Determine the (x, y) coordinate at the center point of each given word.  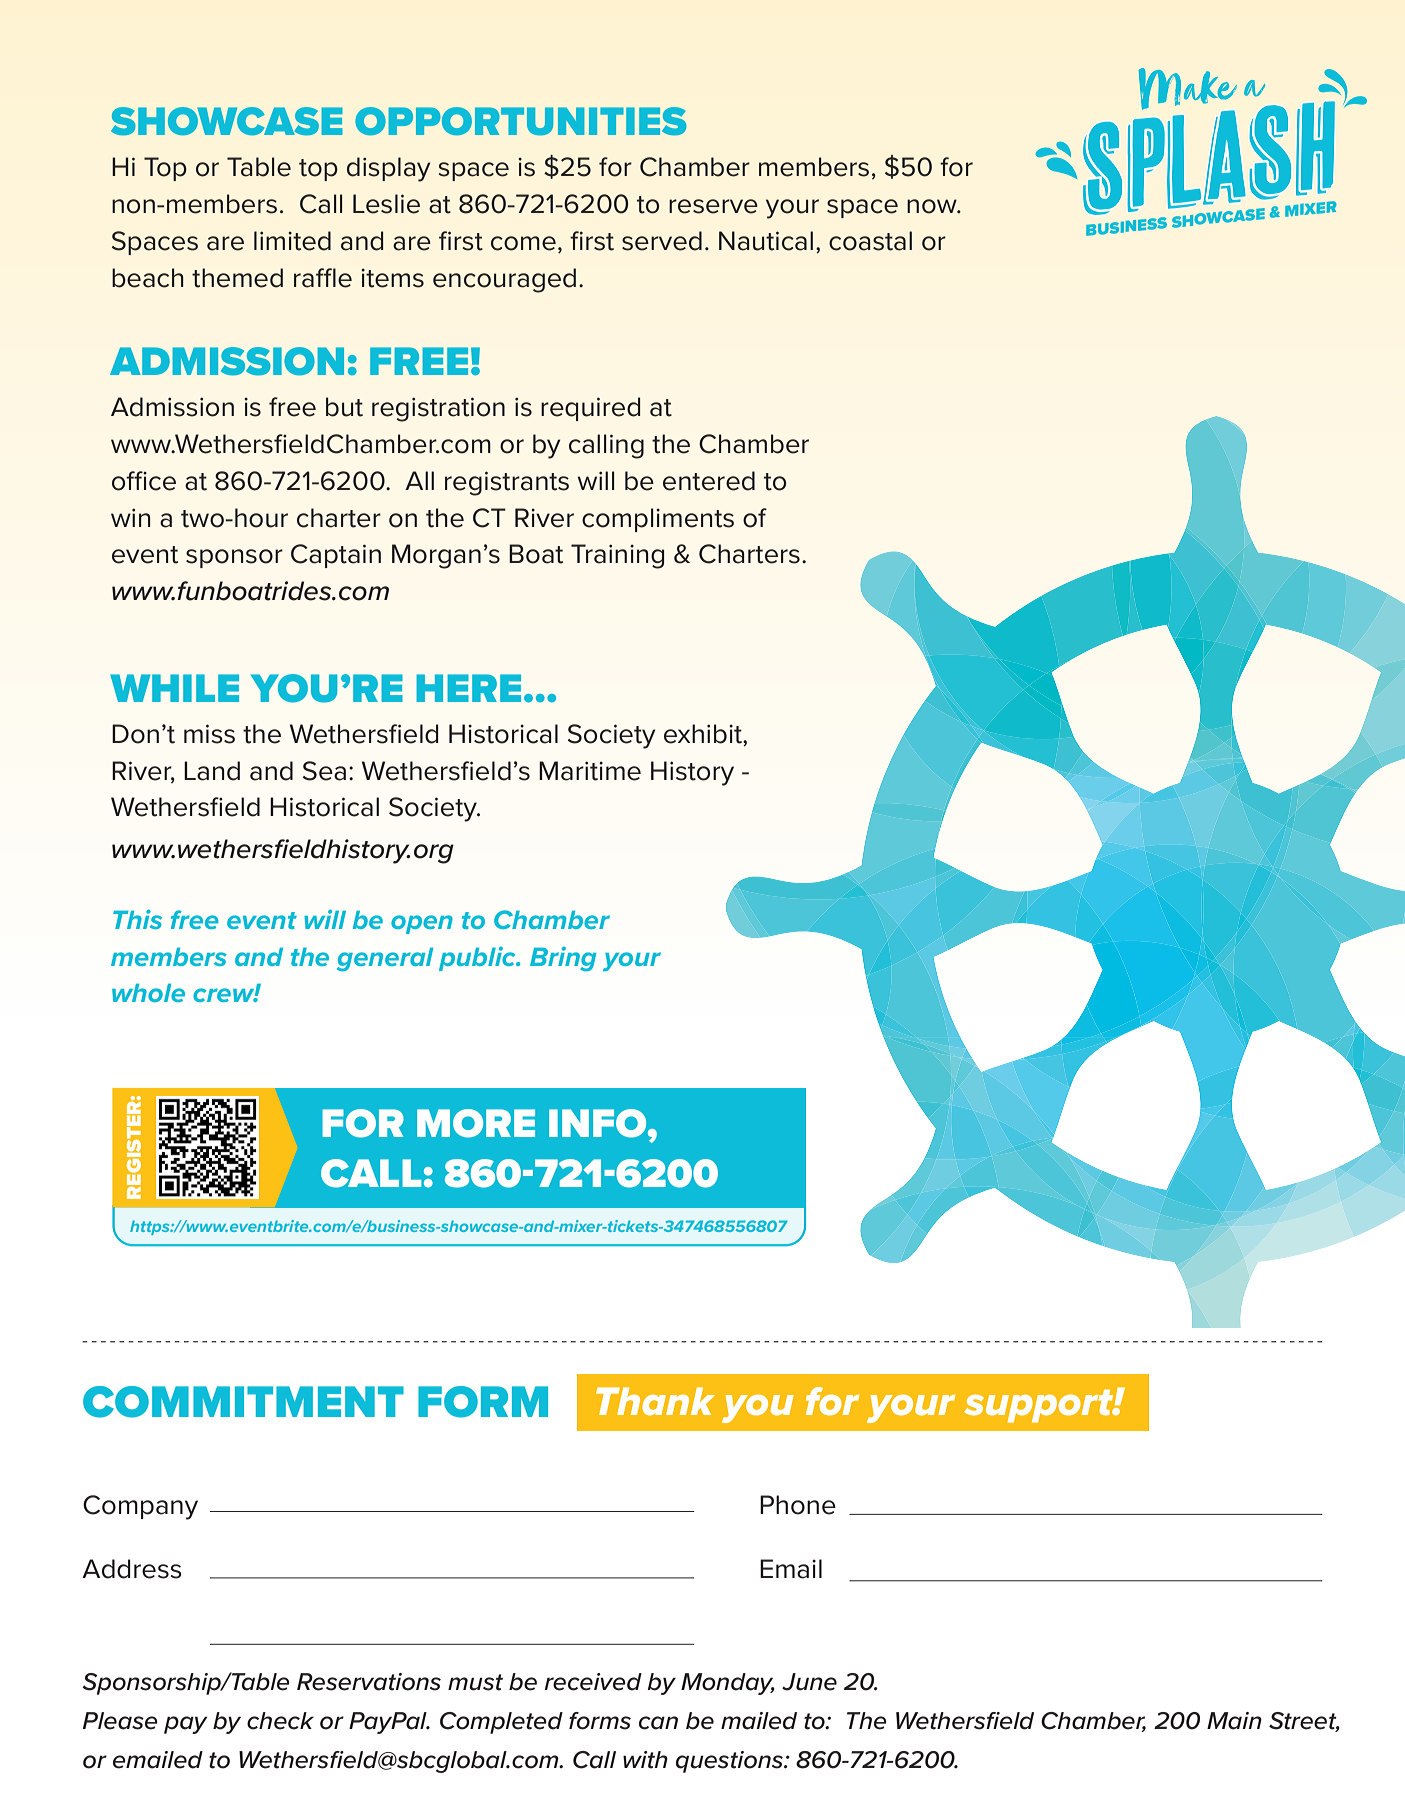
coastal (870, 241)
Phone (798, 1505)
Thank (655, 1401)
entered (709, 481)
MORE (476, 1123)
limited (292, 241)
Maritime (590, 771)
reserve (713, 206)
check (280, 1721)
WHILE (174, 688)
